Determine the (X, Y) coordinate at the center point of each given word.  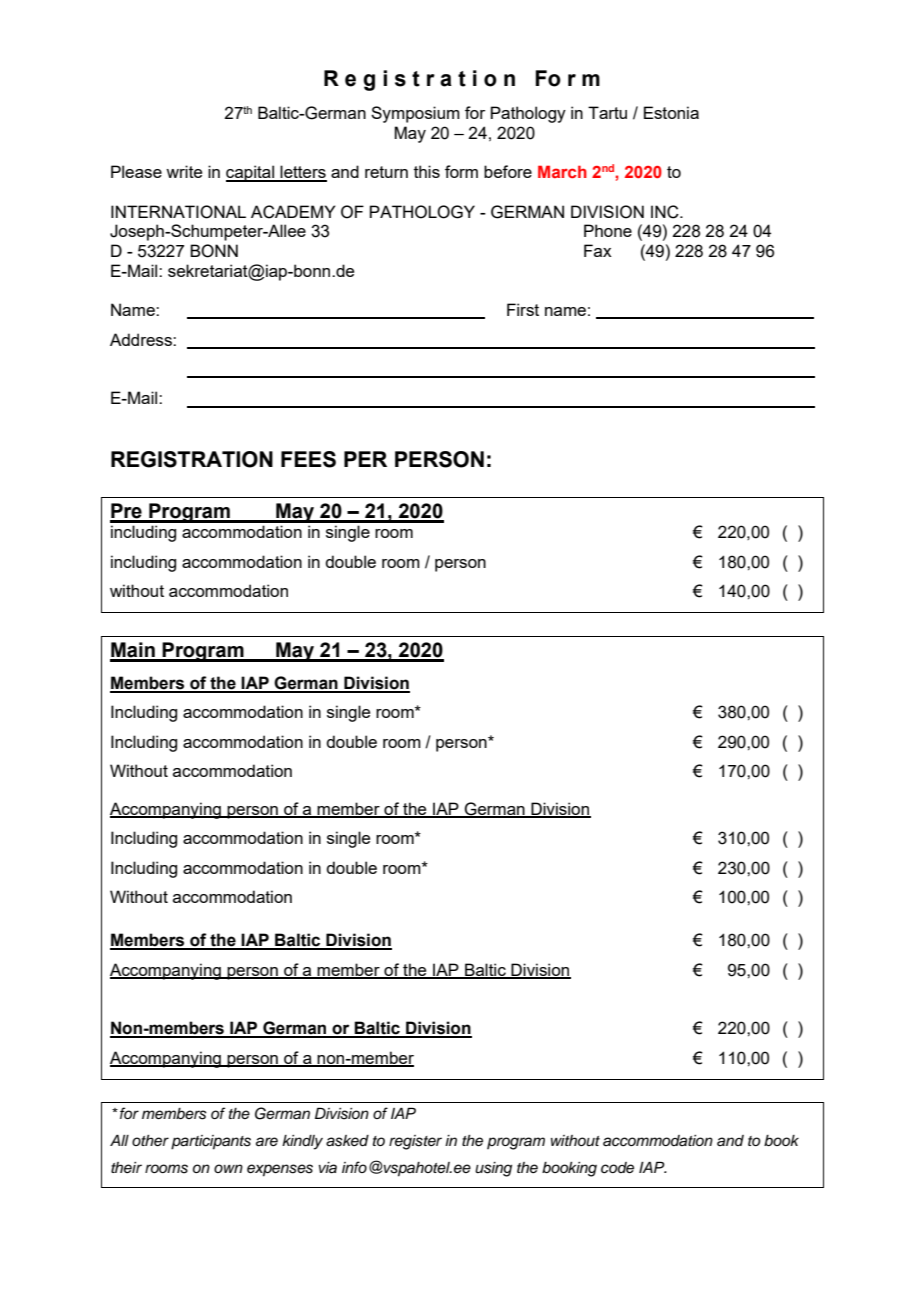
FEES (308, 459)
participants (211, 1142)
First (523, 309)
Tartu (607, 112)
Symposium (415, 114)
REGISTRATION (192, 459)
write (184, 171)
